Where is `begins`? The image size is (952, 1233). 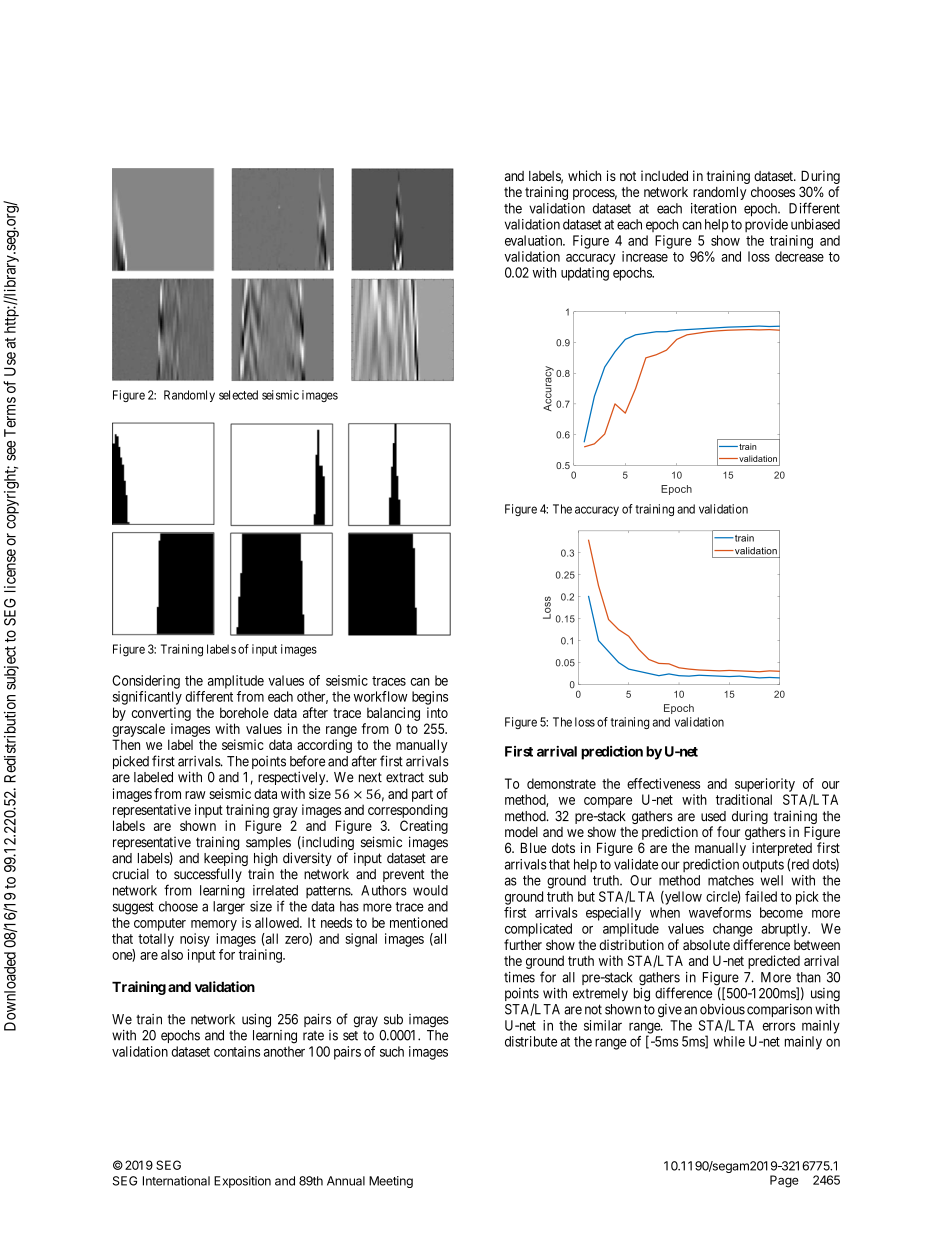
begins is located at coordinates (430, 698).
